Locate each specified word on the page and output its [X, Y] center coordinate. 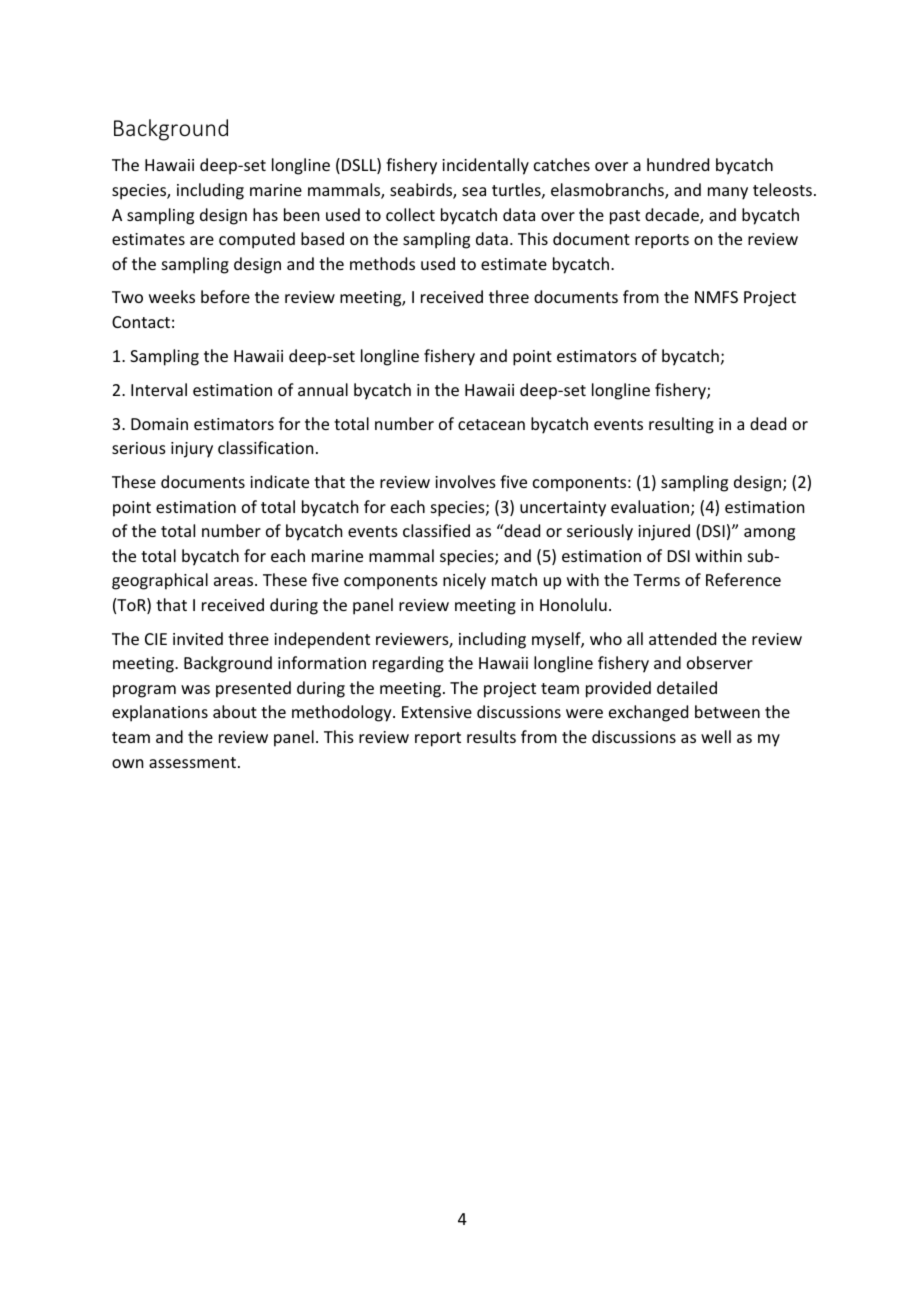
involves [465, 481]
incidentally [485, 166]
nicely [464, 581]
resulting [681, 425]
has [265, 214]
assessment [192, 762]
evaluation [651, 508]
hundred [678, 164]
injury [192, 450]
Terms [656, 580]
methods [382, 263]
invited [198, 638]
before [225, 296]
